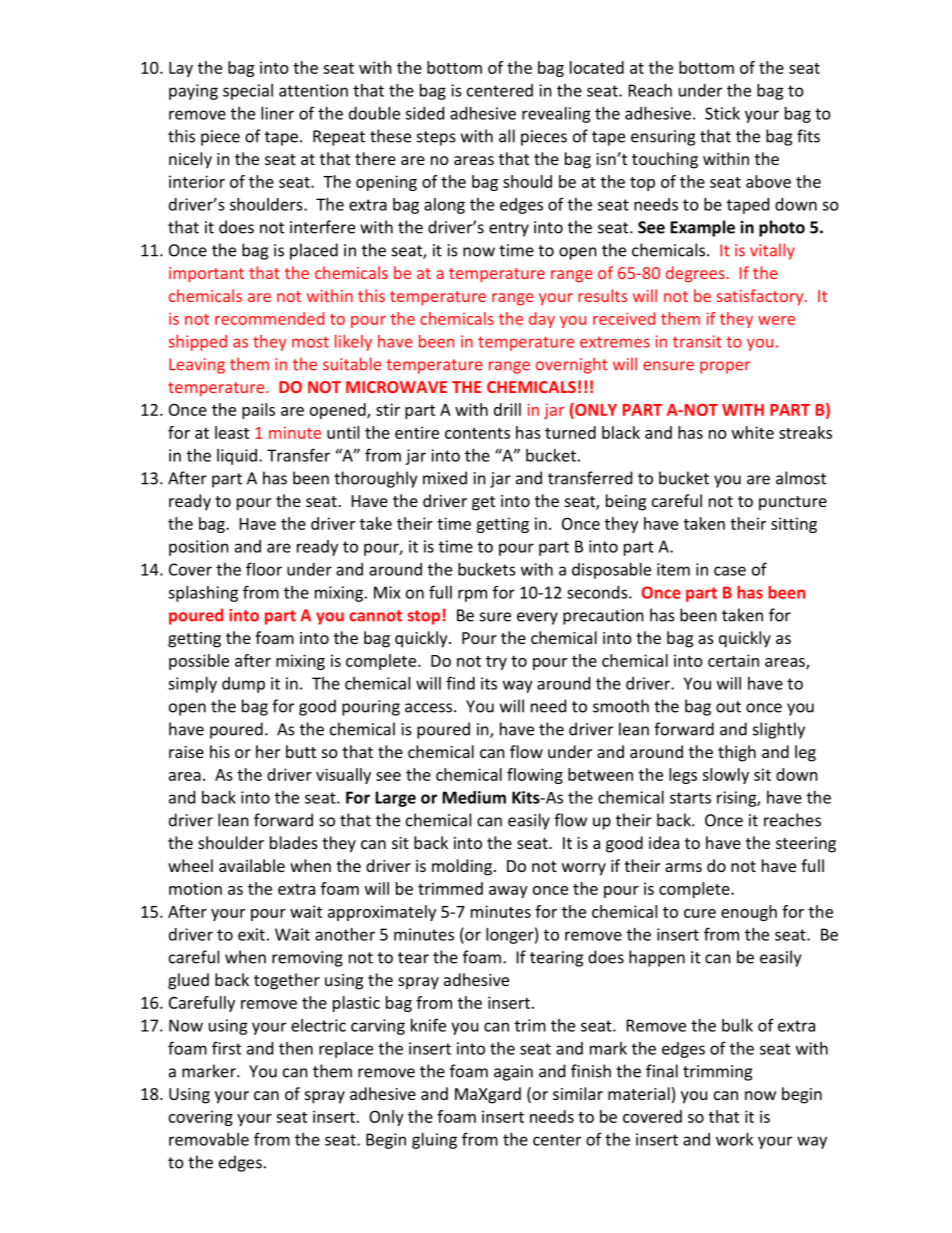 Image resolution: width=952 pixels, height=1233 pixels. What do you see at coordinates (753, 432) in the image?
I see `white` at bounding box center [753, 432].
